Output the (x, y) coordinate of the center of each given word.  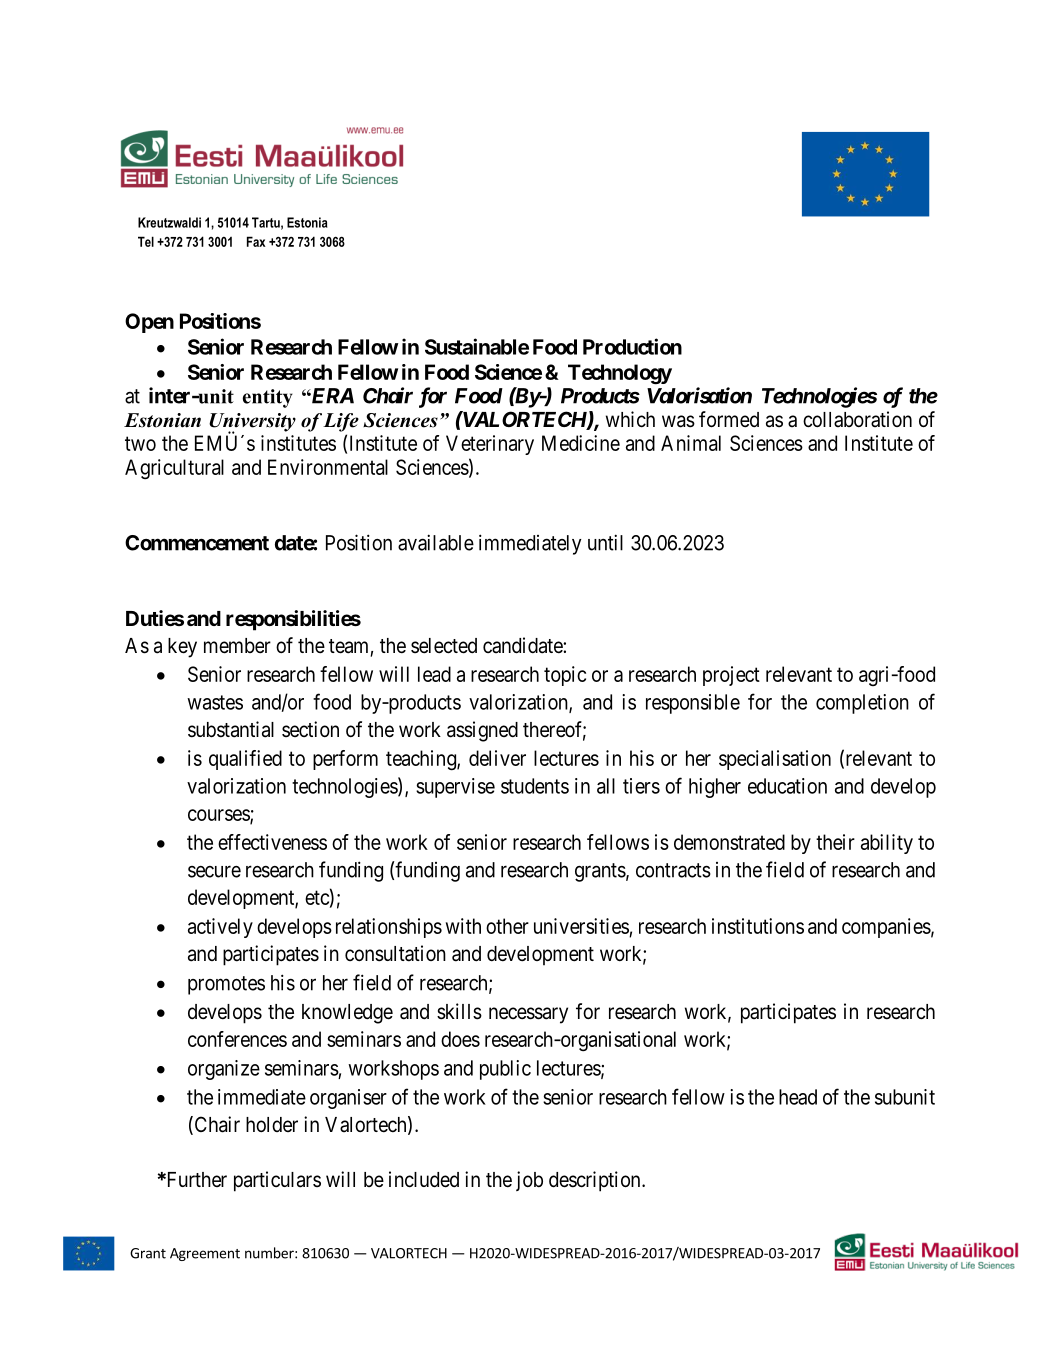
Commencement (197, 543)
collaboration (857, 419)
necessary (528, 1015)
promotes (226, 985)
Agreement (205, 1254)
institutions (758, 926)
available (436, 542)
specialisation (775, 760)
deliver (497, 758)
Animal (691, 443)
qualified (245, 760)
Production (632, 346)
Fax (256, 241)
